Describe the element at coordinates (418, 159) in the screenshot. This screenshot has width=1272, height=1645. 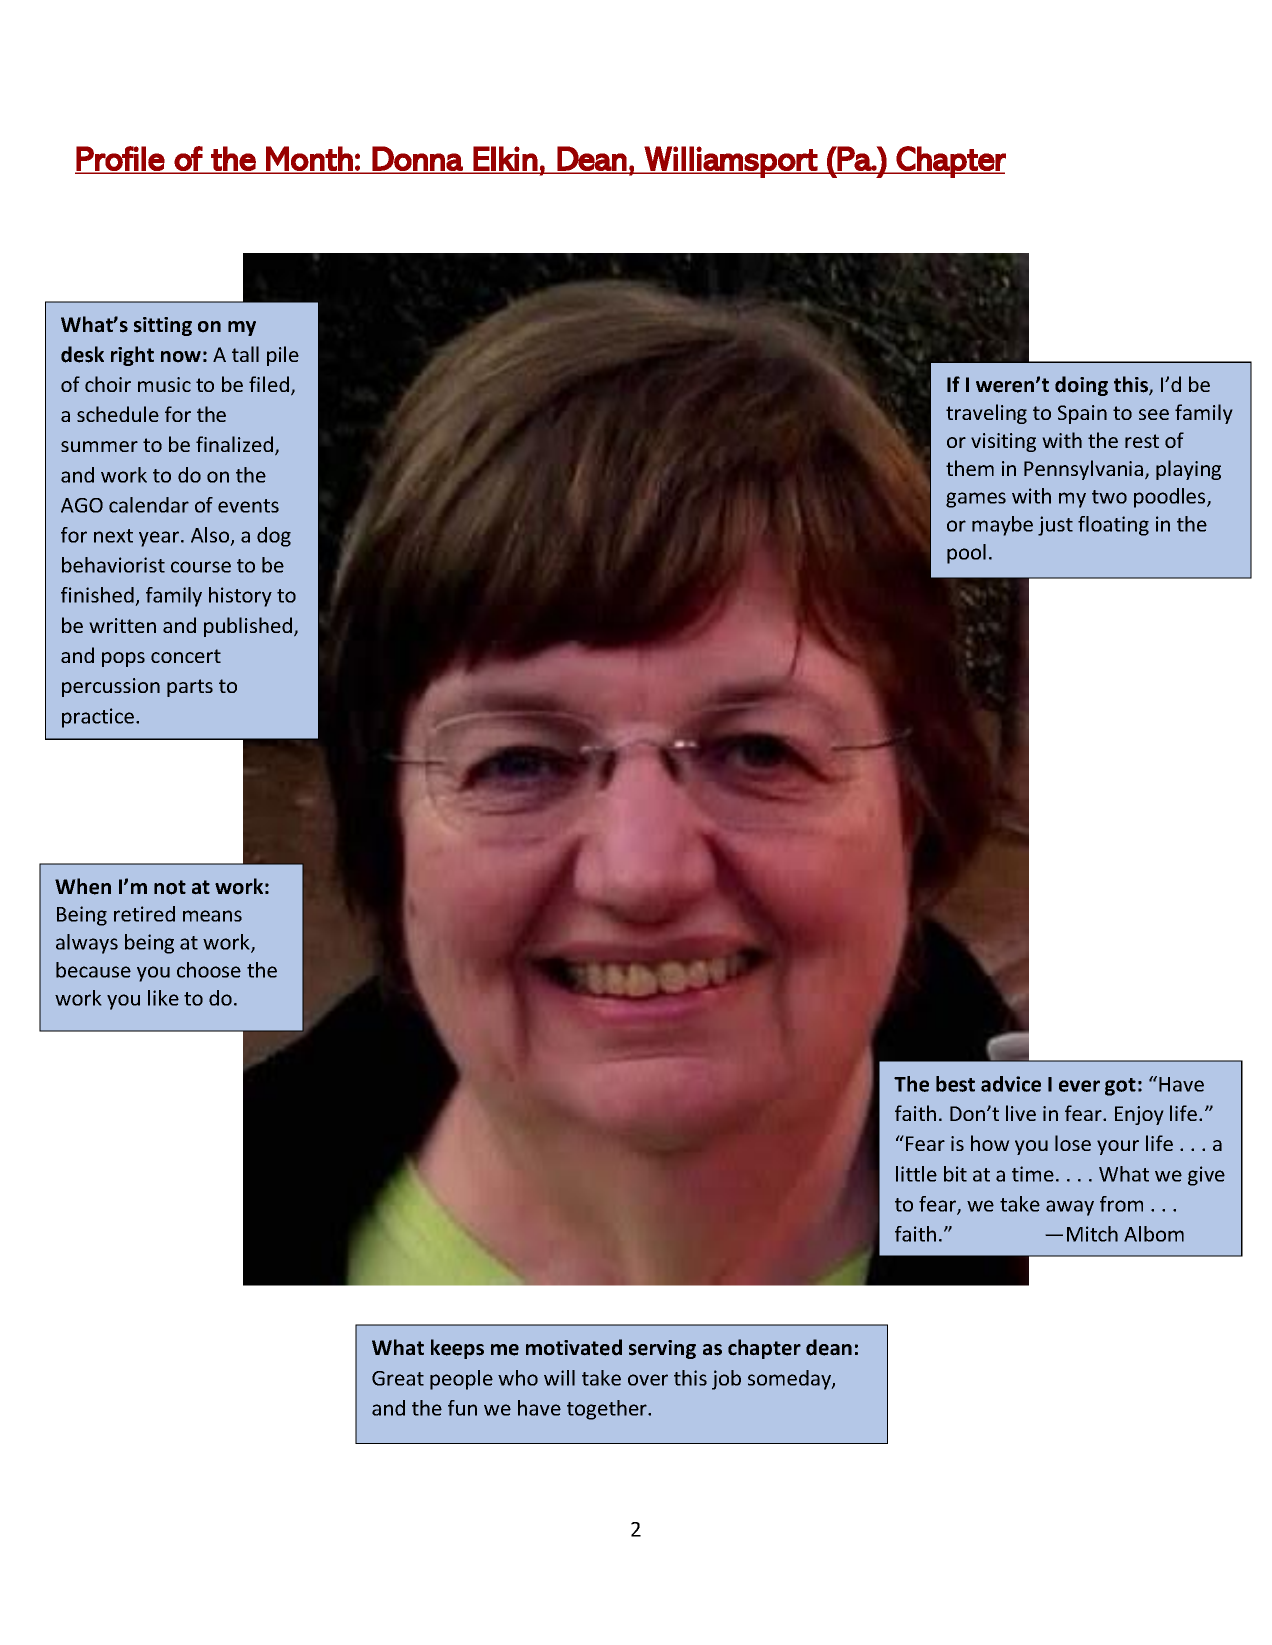
I see `Donna` at that location.
